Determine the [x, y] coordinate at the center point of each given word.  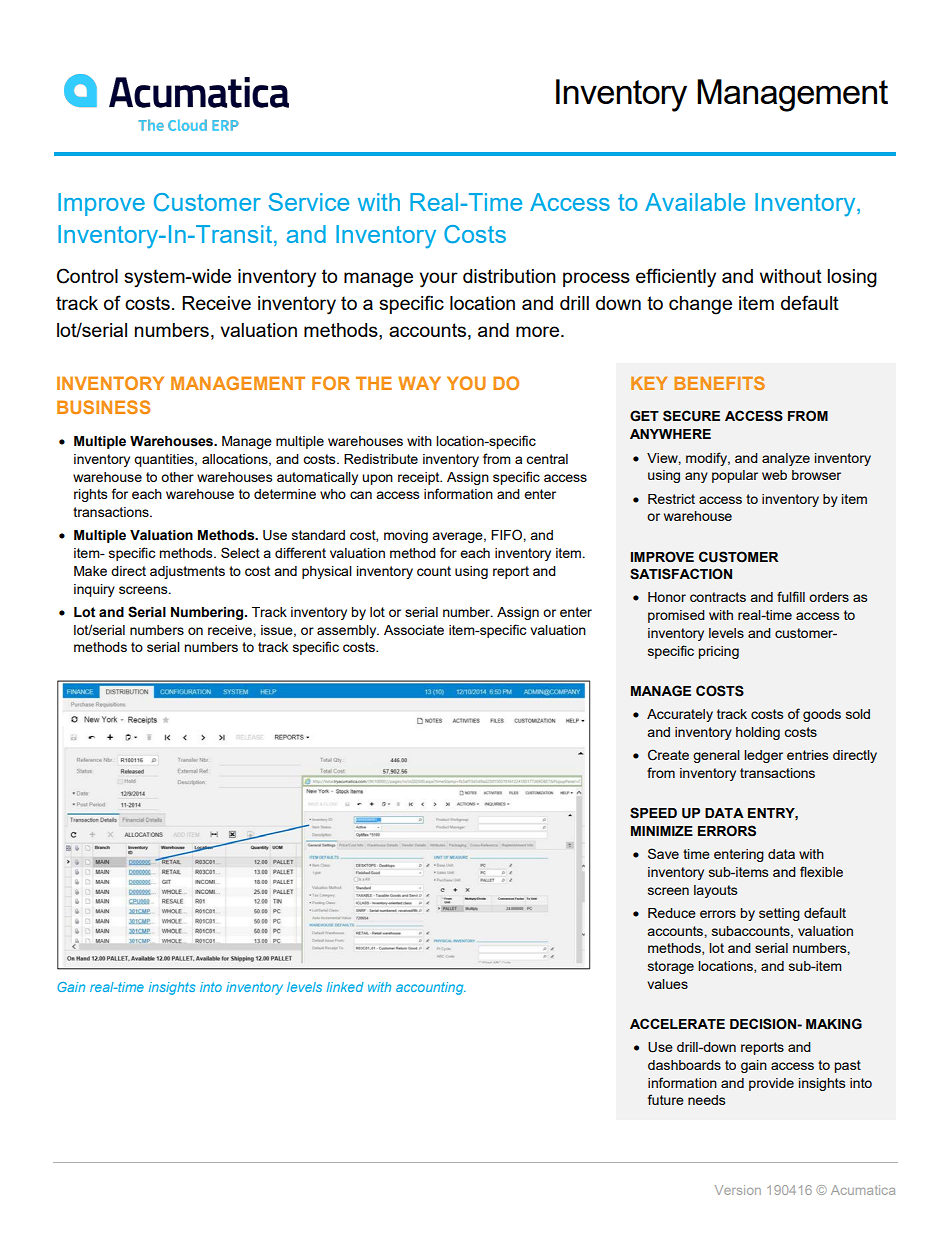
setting [779, 914]
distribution [509, 276]
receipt [420, 478]
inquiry [94, 590]
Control [87, 276]
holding [758, 733]
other [177, 477]
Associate [414, 630]
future [666, 1099]
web [774, 475]
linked [345, 987]
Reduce [672, 913]
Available [695, 202]
